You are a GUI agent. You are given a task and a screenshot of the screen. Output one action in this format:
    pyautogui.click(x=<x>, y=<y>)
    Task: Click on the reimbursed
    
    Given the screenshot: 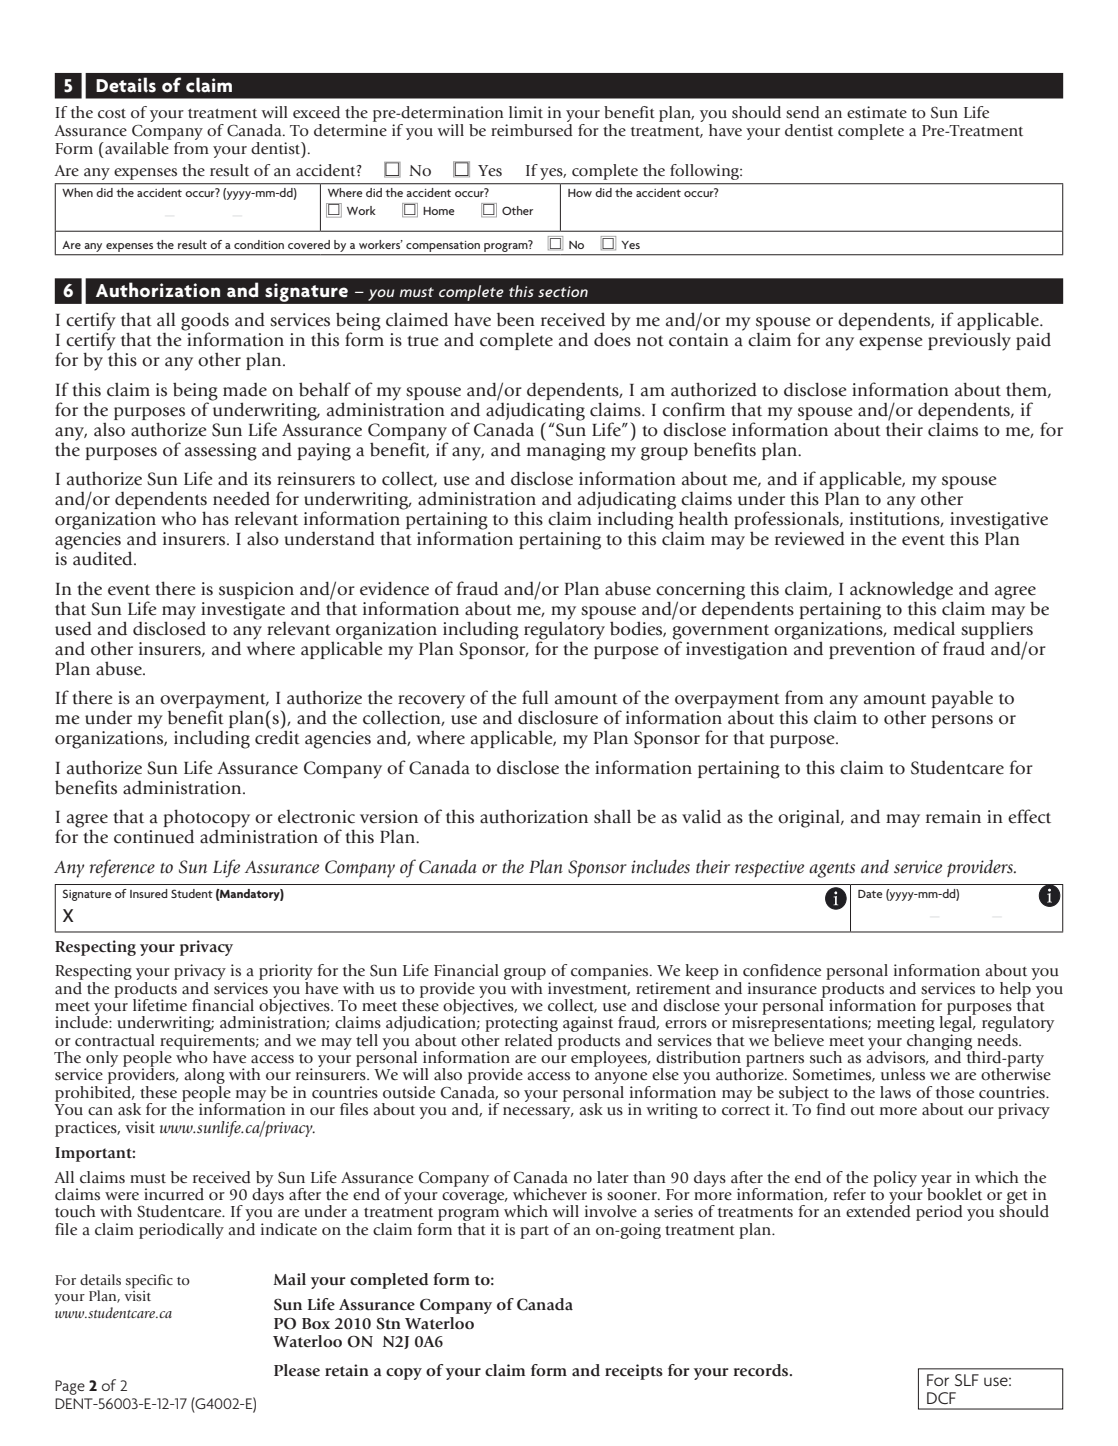 What is the action you would take?
    pyautogui.click(x=532, y=129)
